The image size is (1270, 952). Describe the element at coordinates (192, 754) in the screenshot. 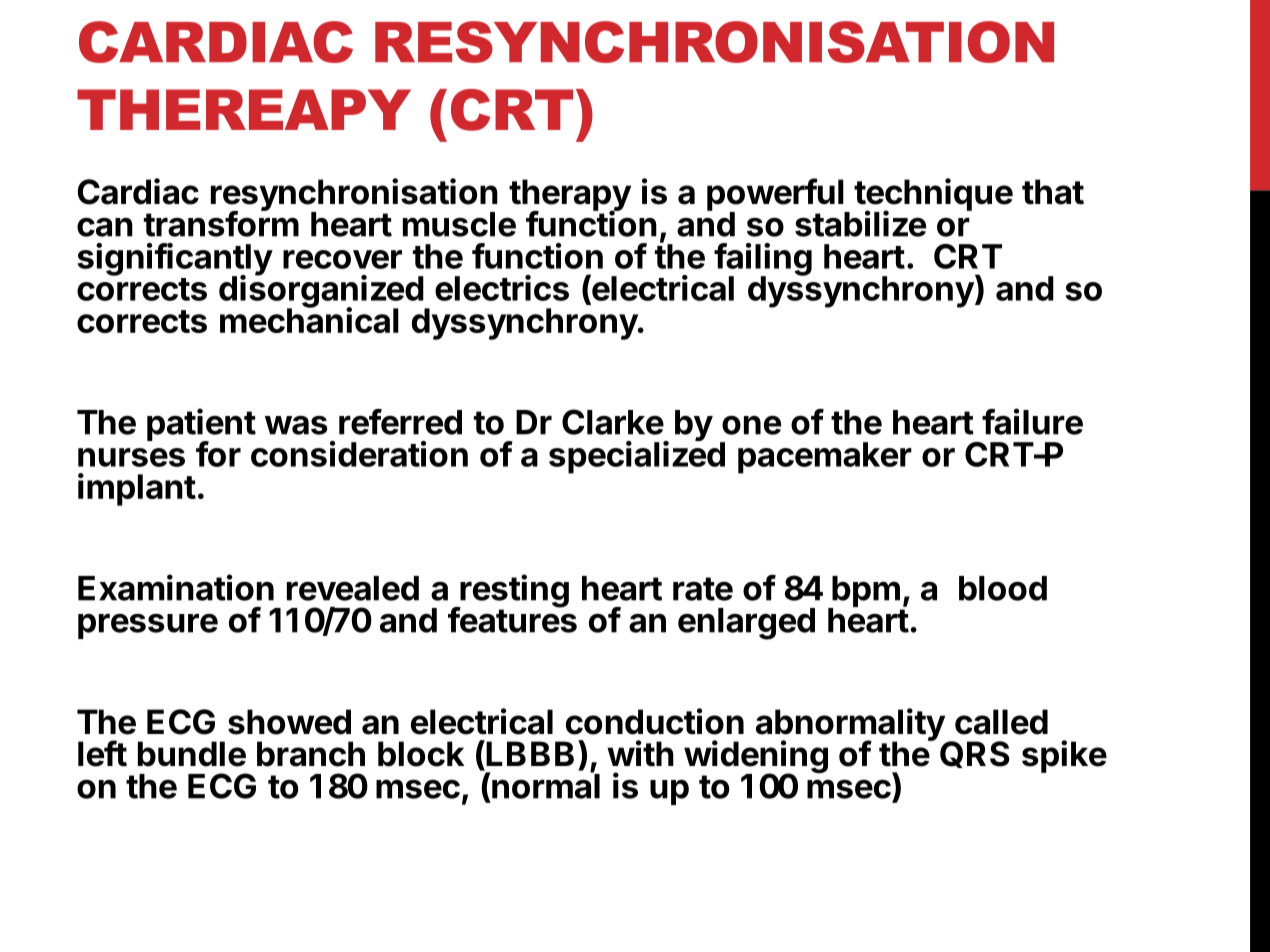

I see `bundle` at that location.
